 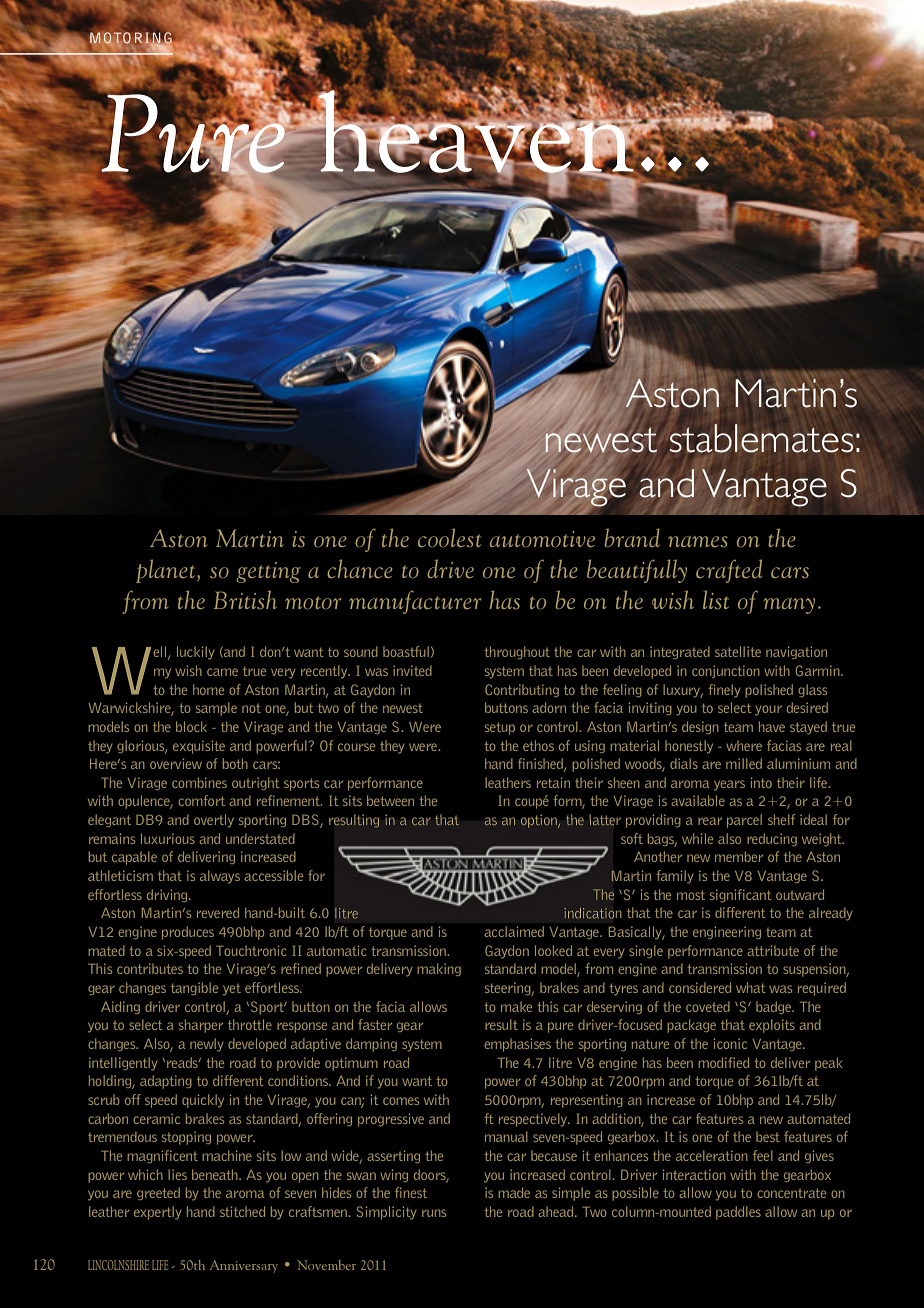 What do you see at coordinates (729, 571) in the page?
I see `crafted` at bounding box center [729, 571].
